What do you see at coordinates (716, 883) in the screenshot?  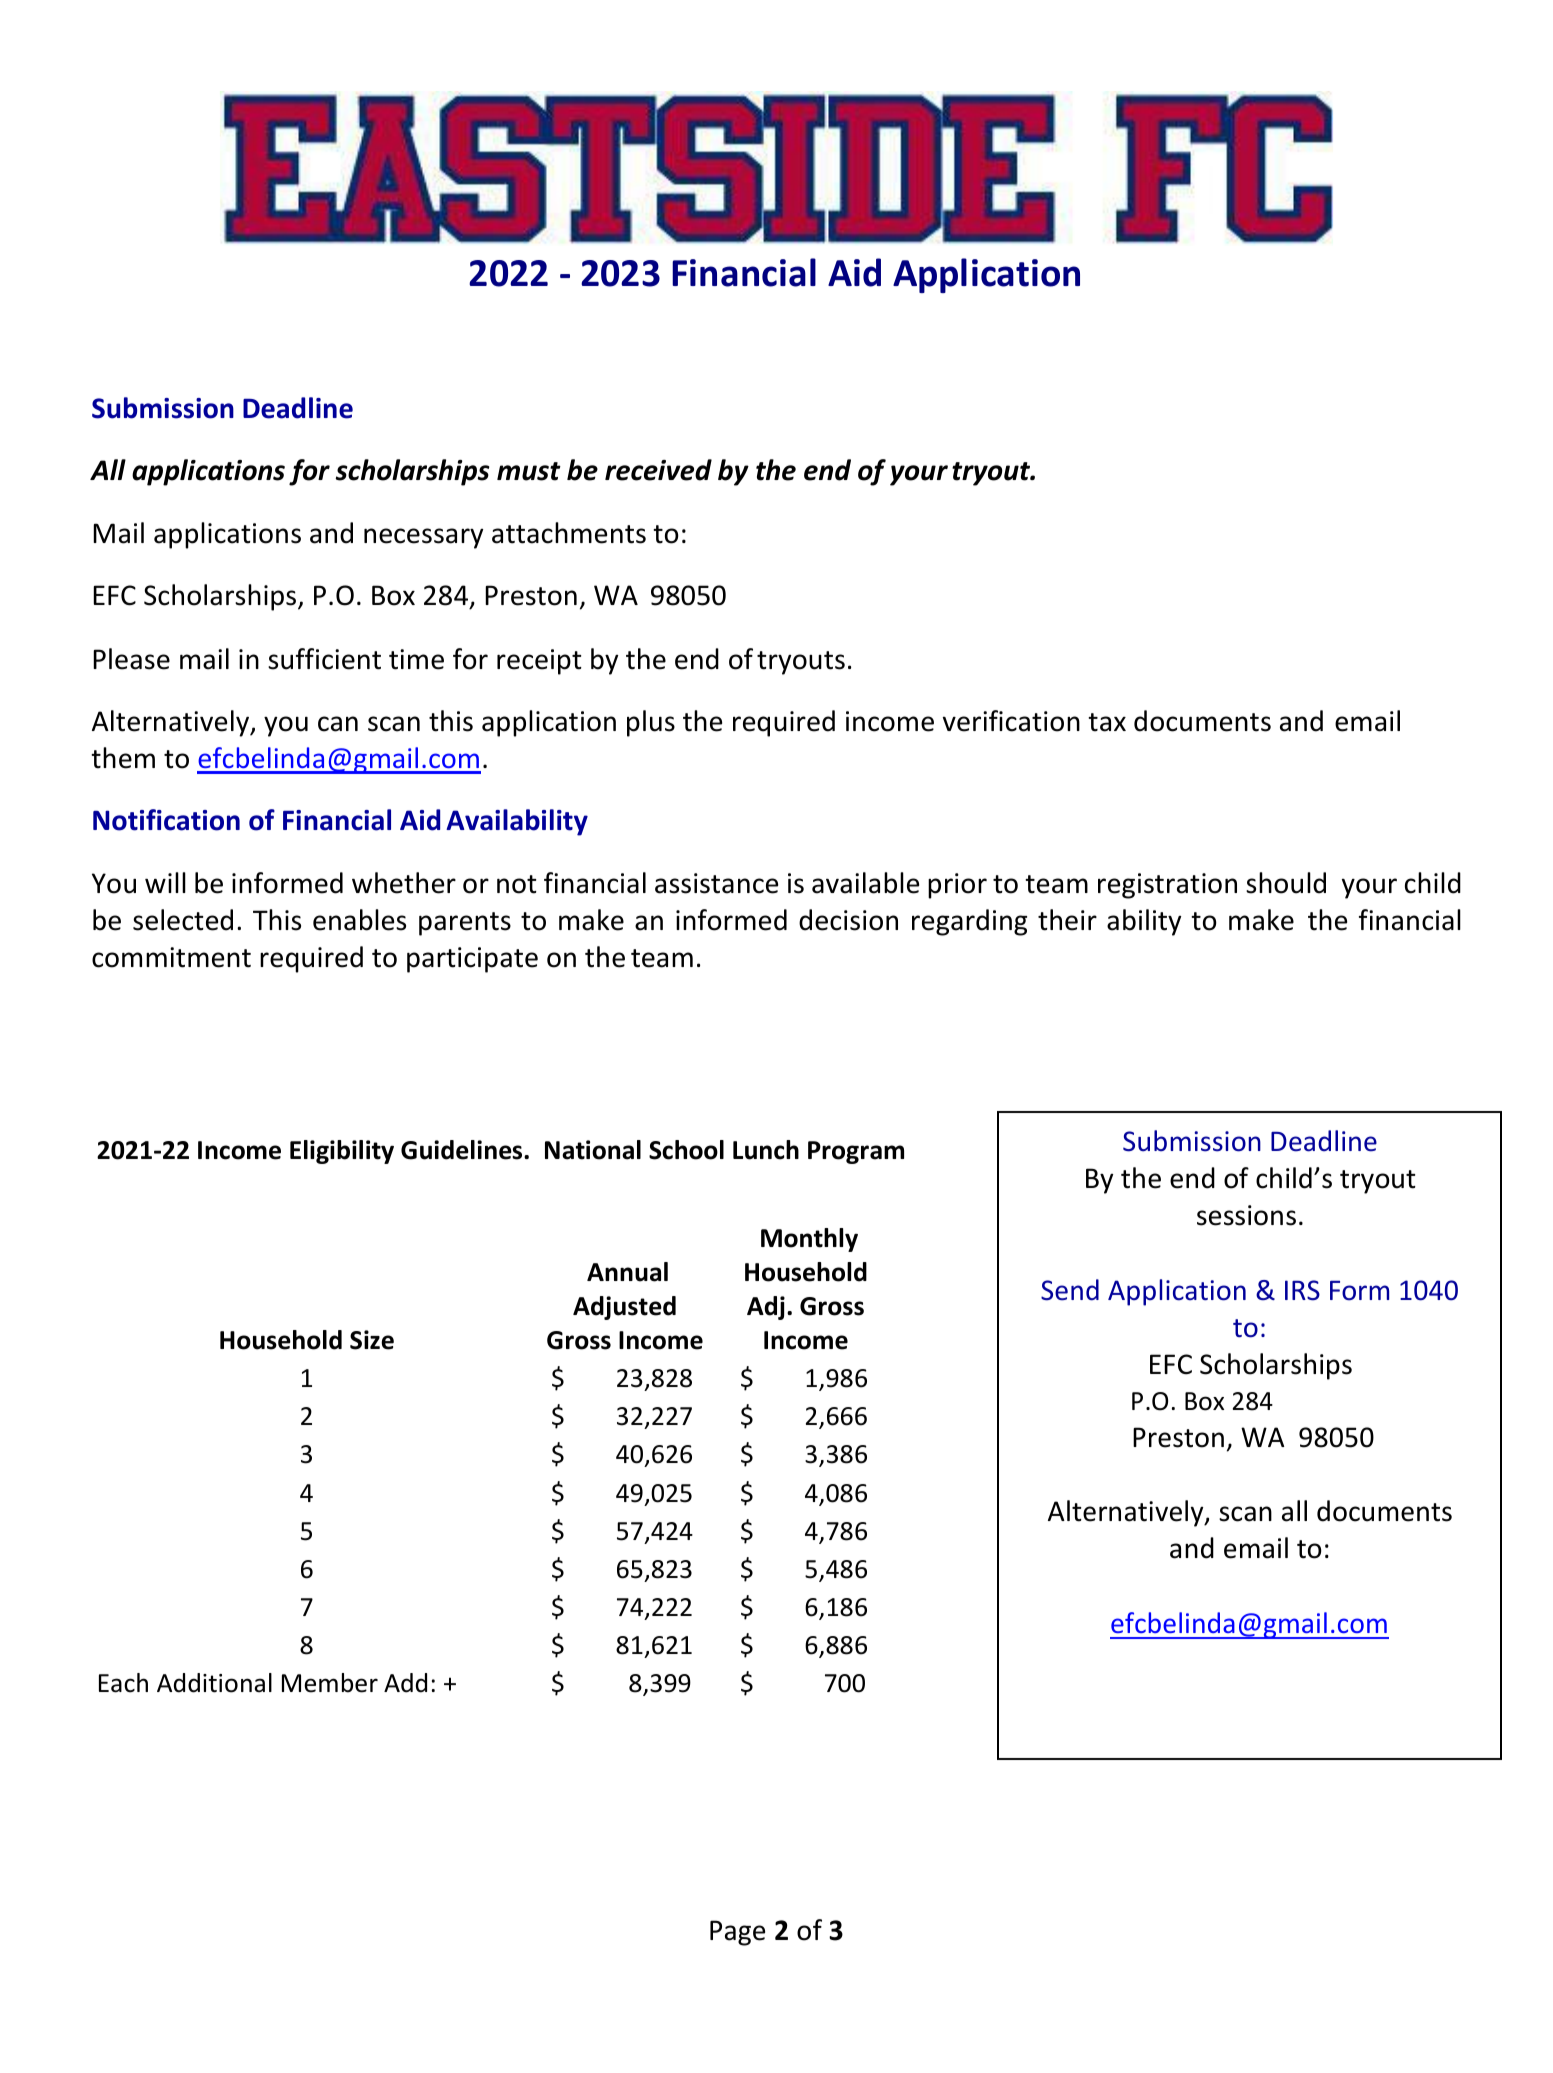 I see `assistance` at bounding box center [716, 883].
